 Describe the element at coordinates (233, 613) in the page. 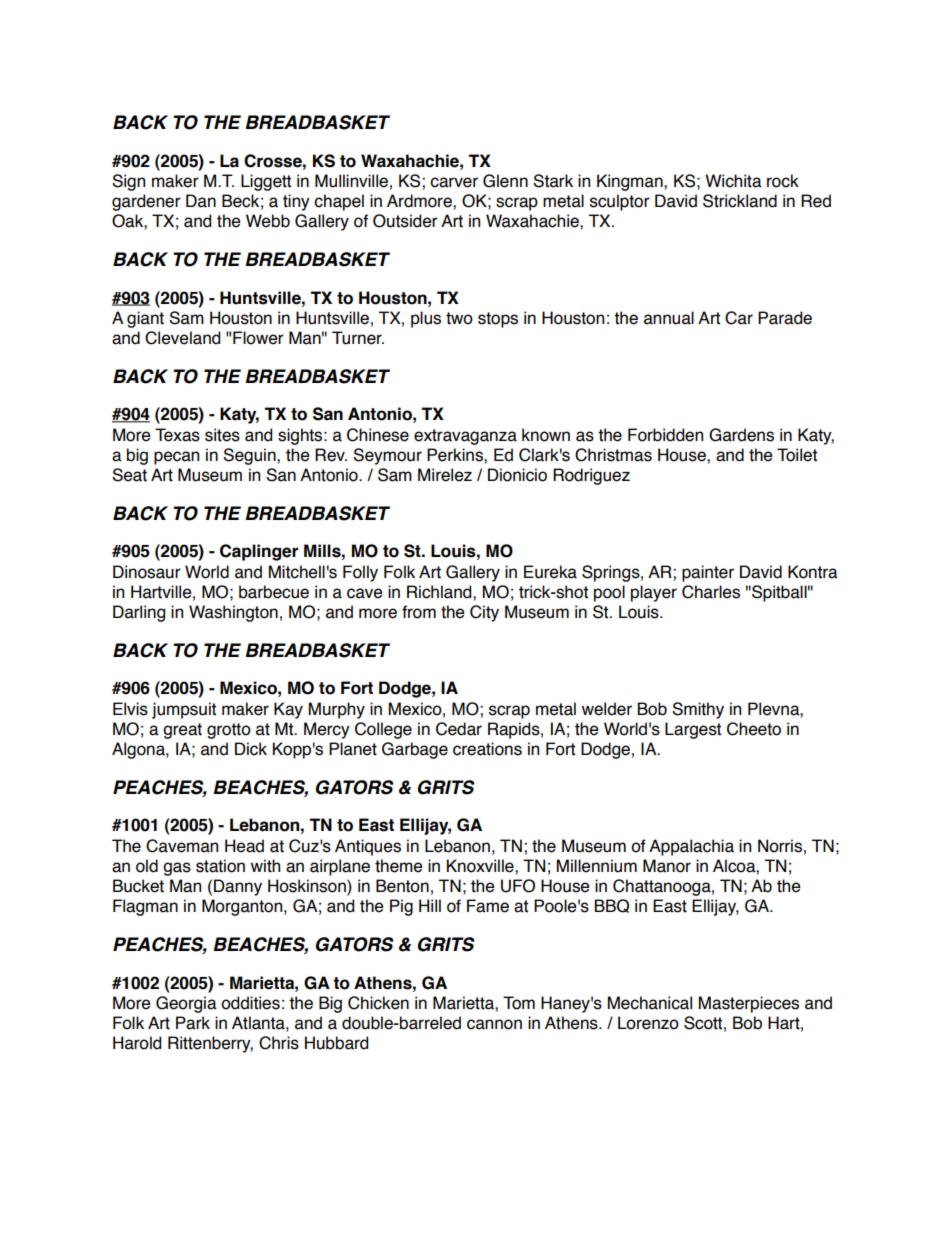

I see `Washington` at that location.
